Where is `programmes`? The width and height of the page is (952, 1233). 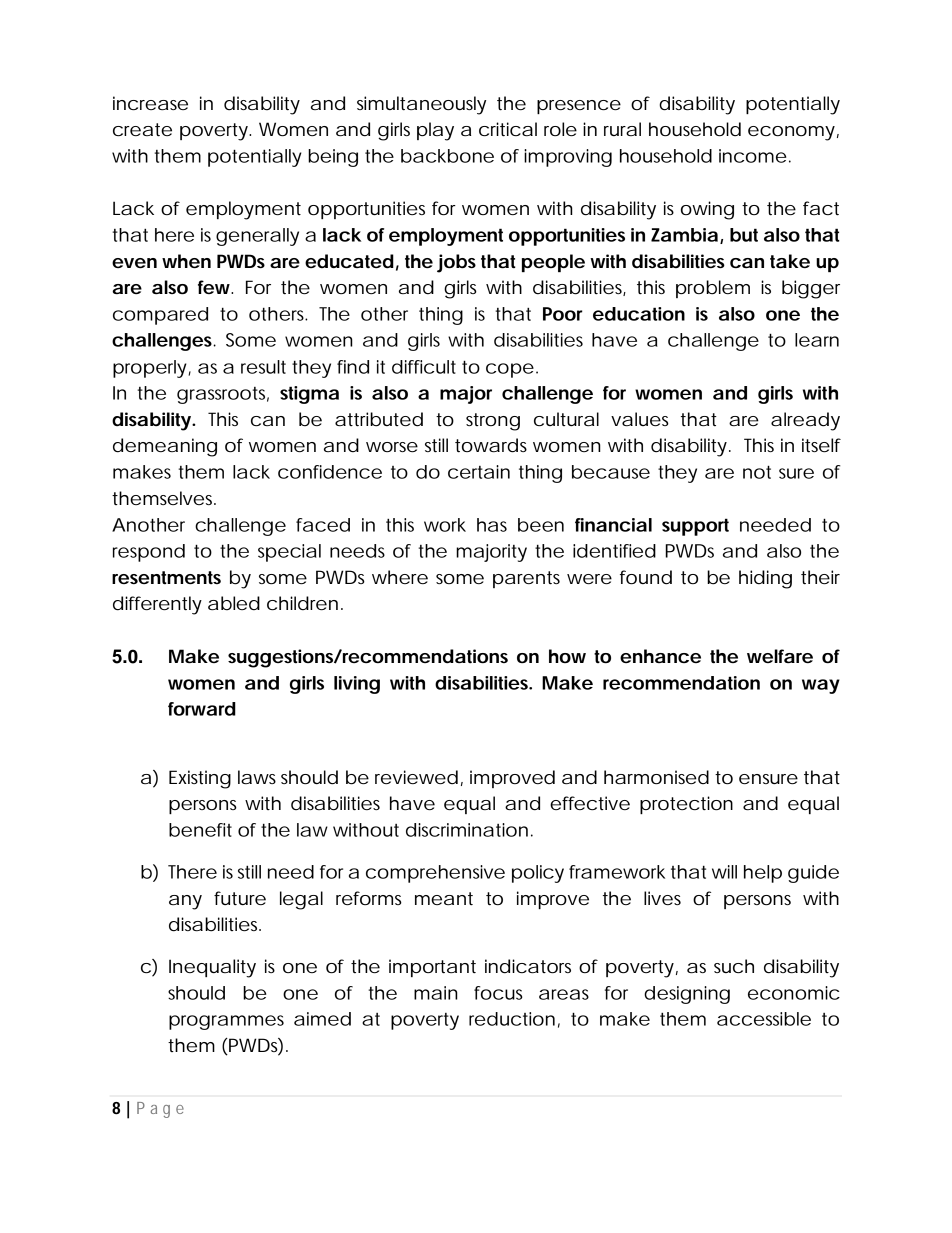
programmes is located at coordinates (226, 1022).
